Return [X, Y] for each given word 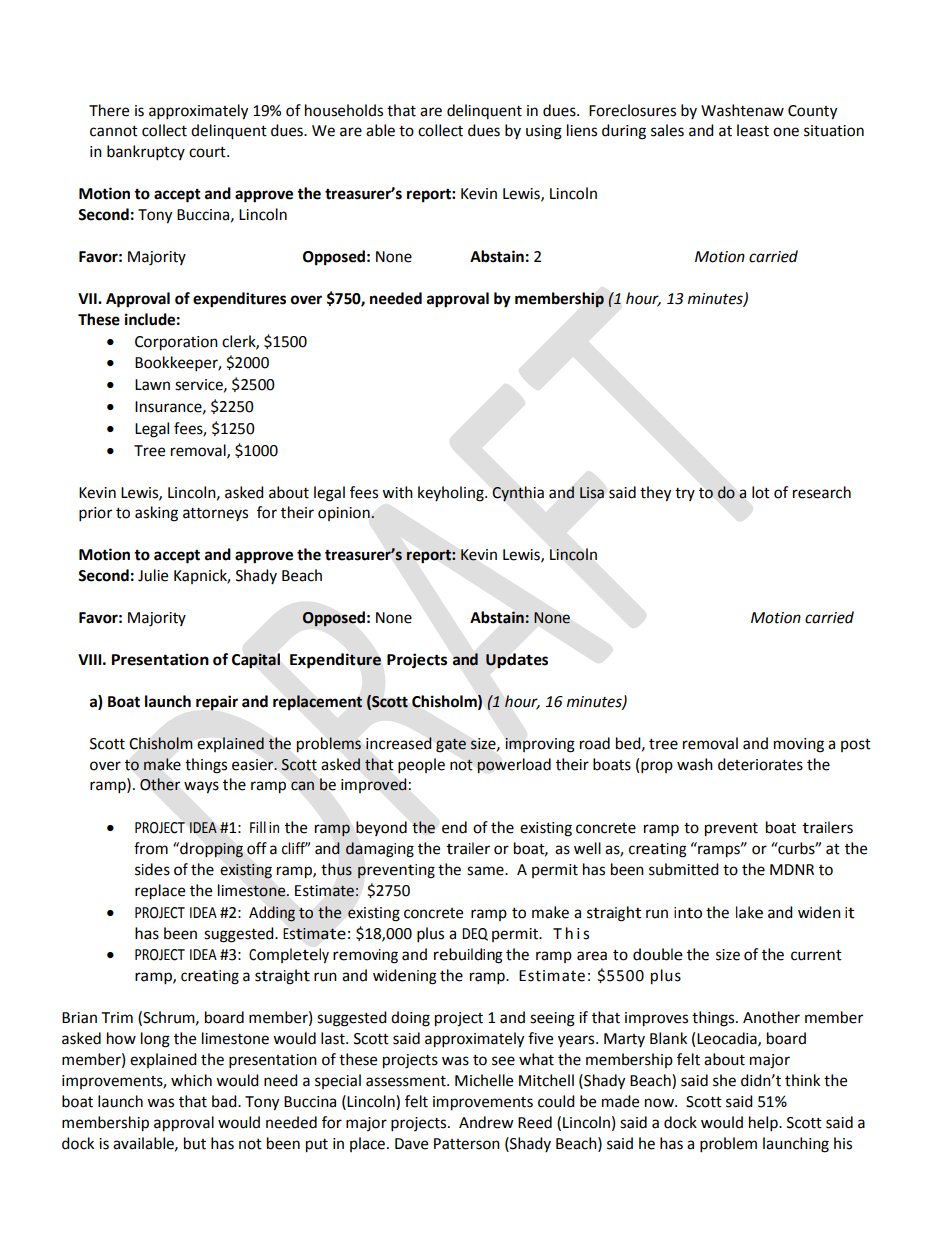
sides [152, 869]
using [544, 132]
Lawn [152, 385]
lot [761, 492]
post [856, 745]
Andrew [486, 1122]
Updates [517, 661]
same [486, 871]
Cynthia [518, 493]
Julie [153, 575]
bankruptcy [146, 153]
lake [749, 912]
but [195, 1143]
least [753, 130]
